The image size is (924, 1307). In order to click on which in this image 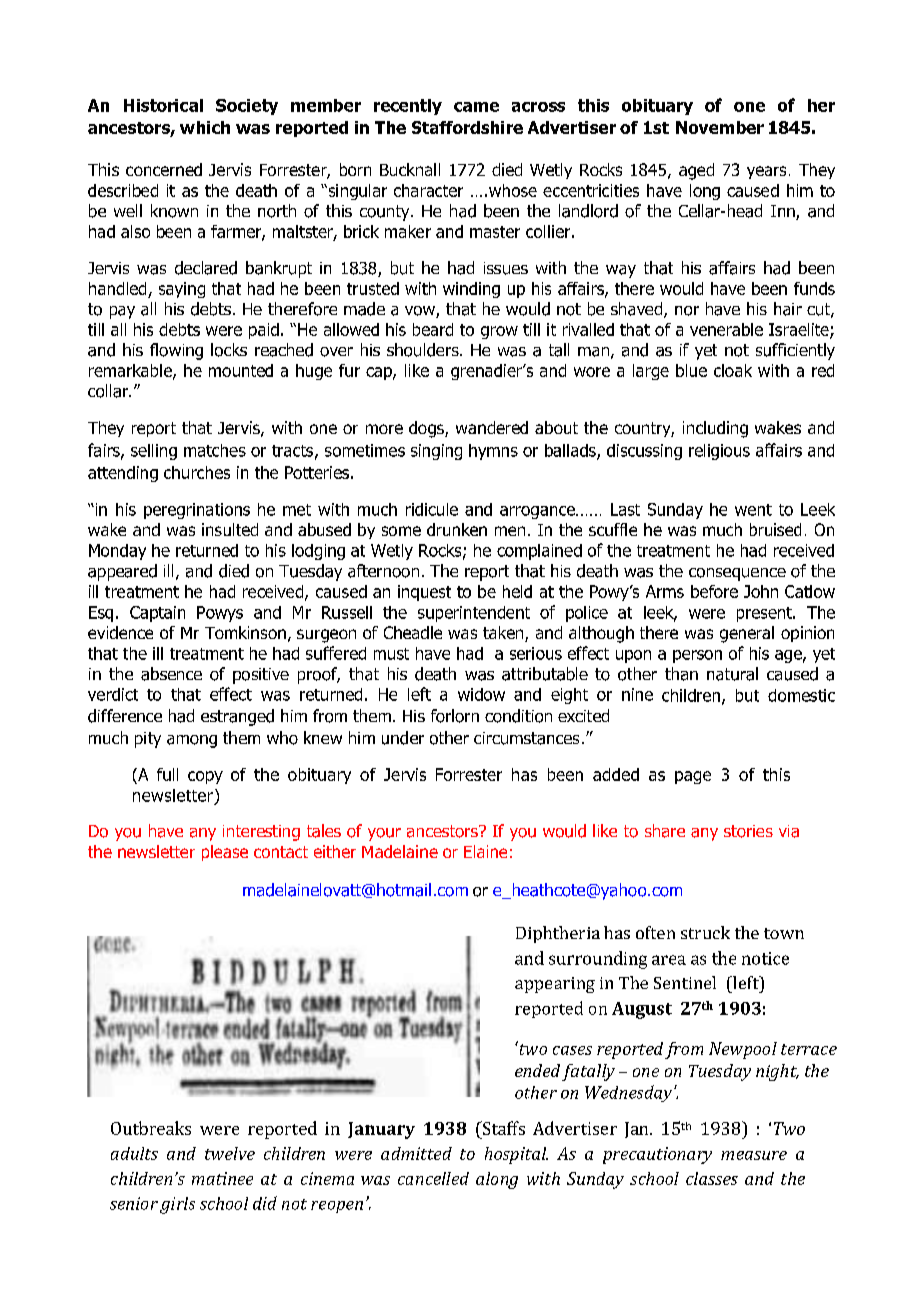, I will do `click(205, 127)`.
